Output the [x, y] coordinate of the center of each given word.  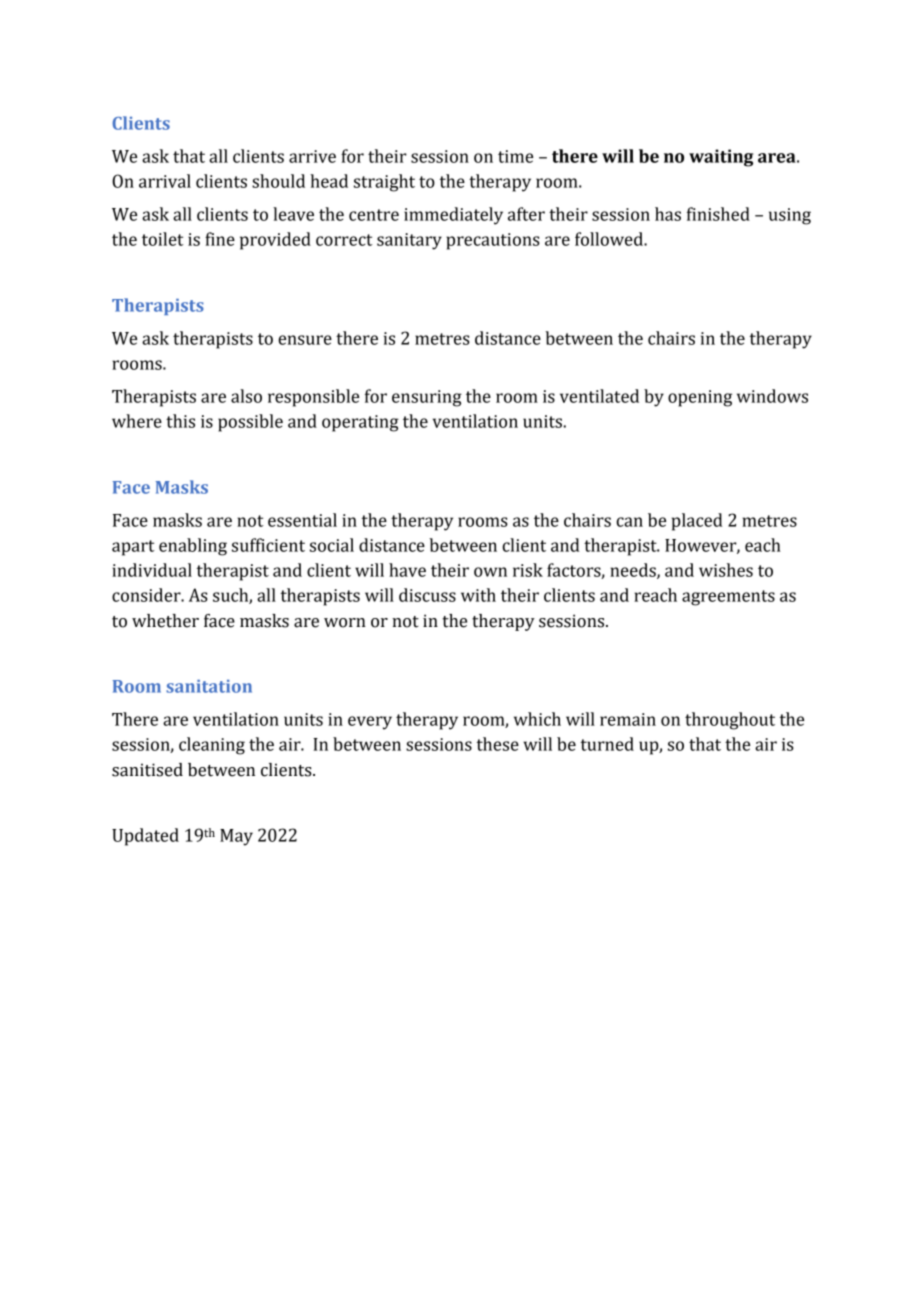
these [497, 744]
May [236, 837]
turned [607, 744]
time [515, 156]
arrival [165, 181]
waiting [721, 158]
